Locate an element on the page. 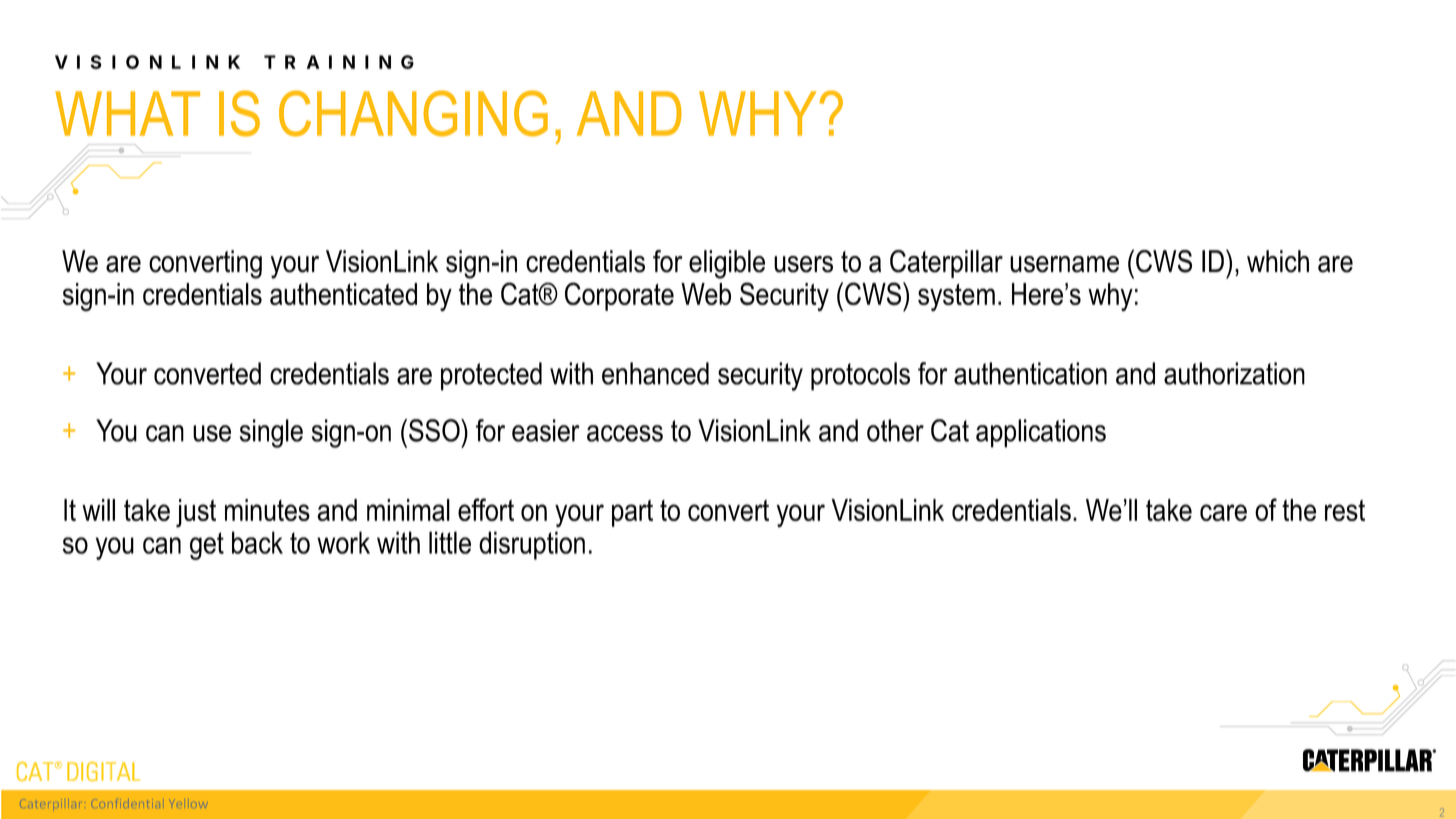 This document has height=819, width=1456. username is located at coordinates (1064, 264).
